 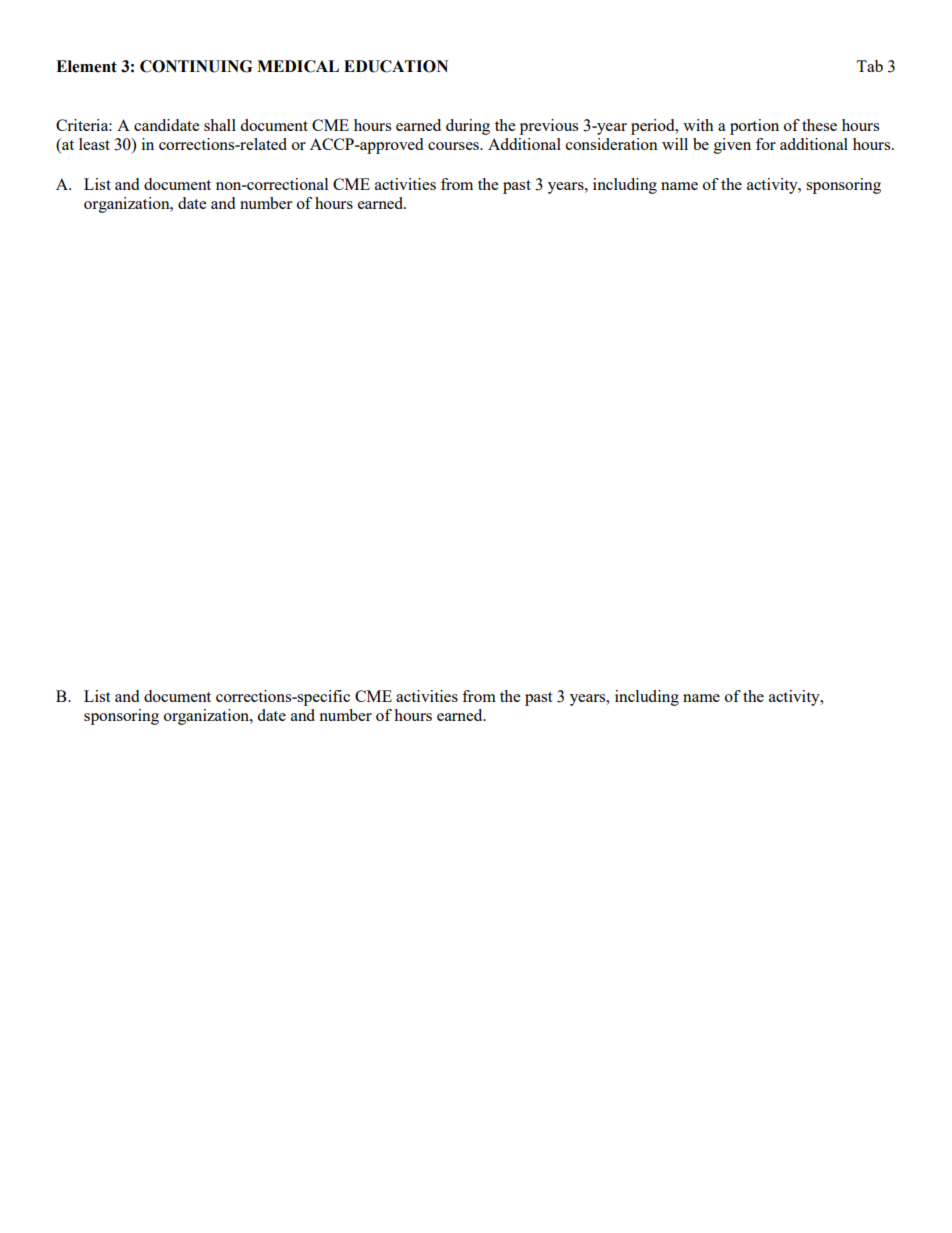 What do you see at coordinates (94, 144) in the screenshot?
I see `least` at bounding box center [94, 144].
